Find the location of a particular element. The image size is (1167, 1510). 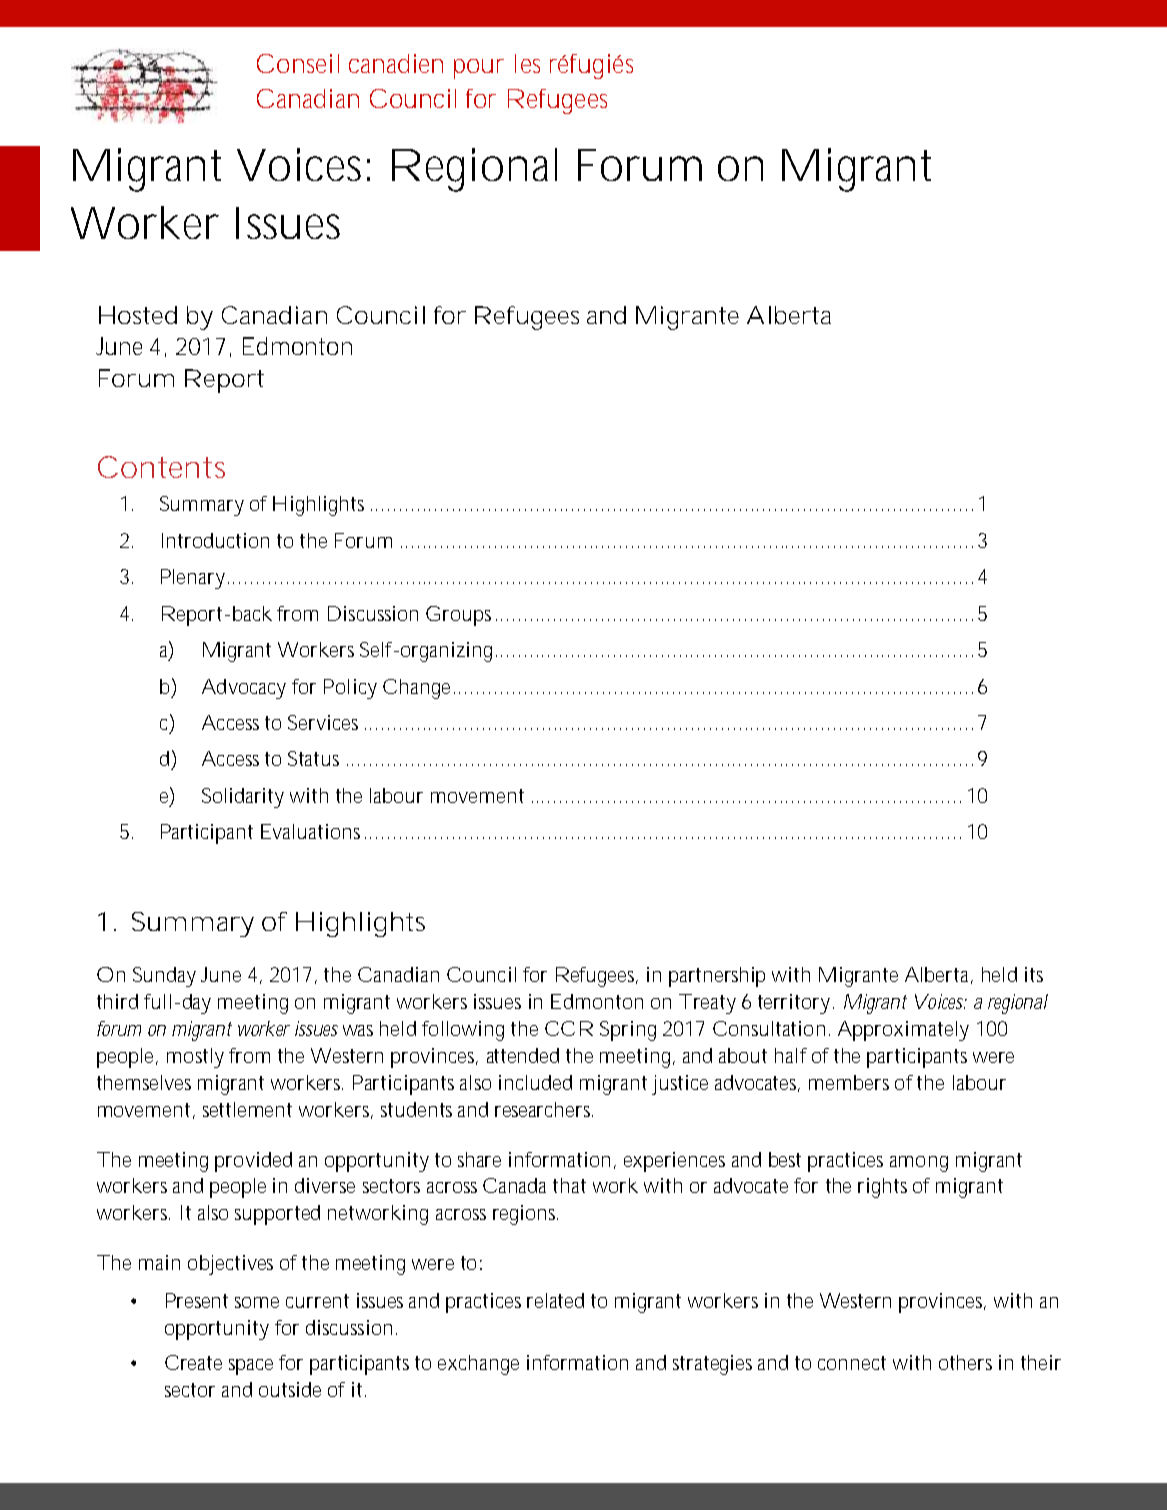

Approximately is located at coordinates (903, 1031).
